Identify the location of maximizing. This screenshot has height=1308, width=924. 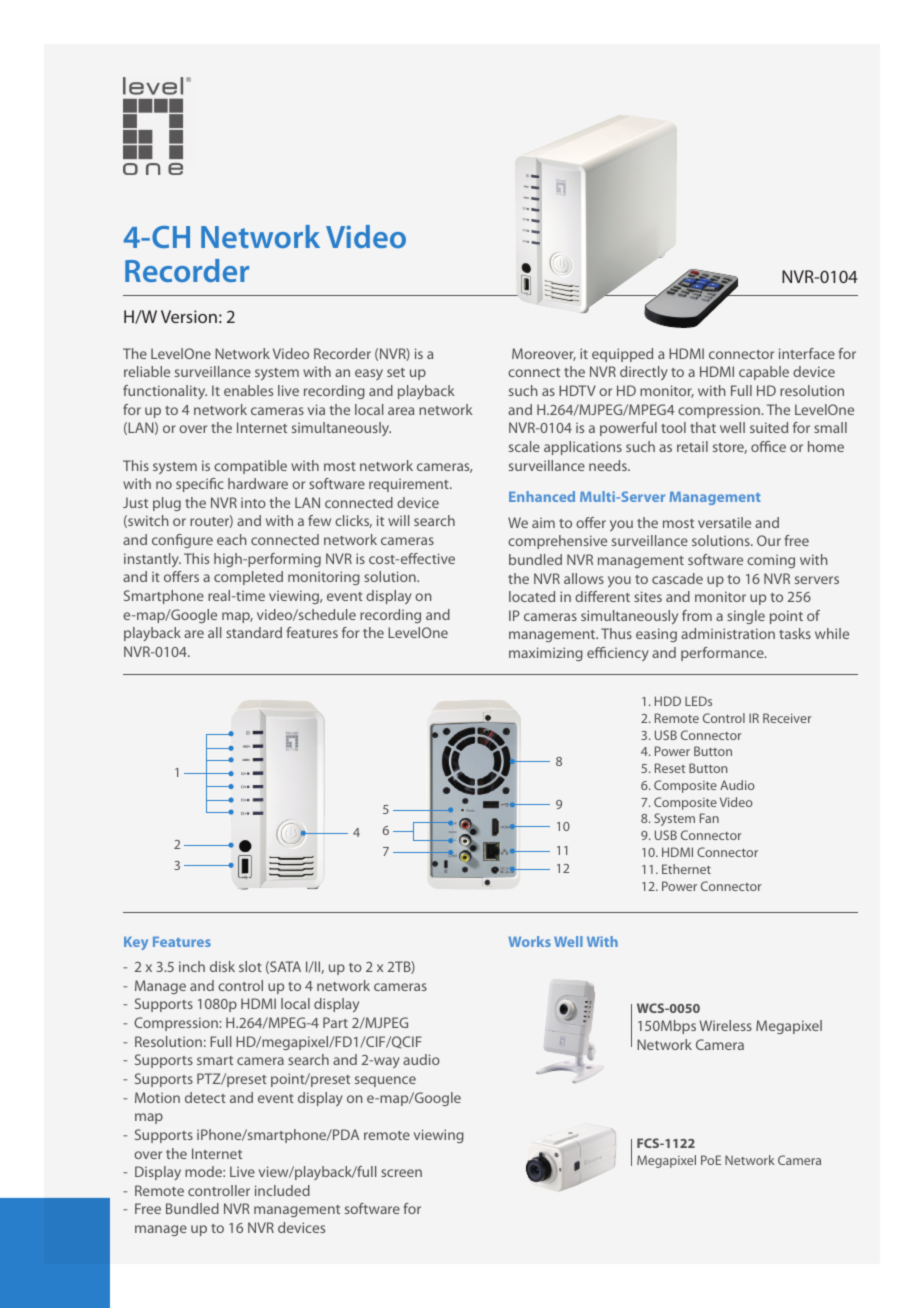
(546, 654).
